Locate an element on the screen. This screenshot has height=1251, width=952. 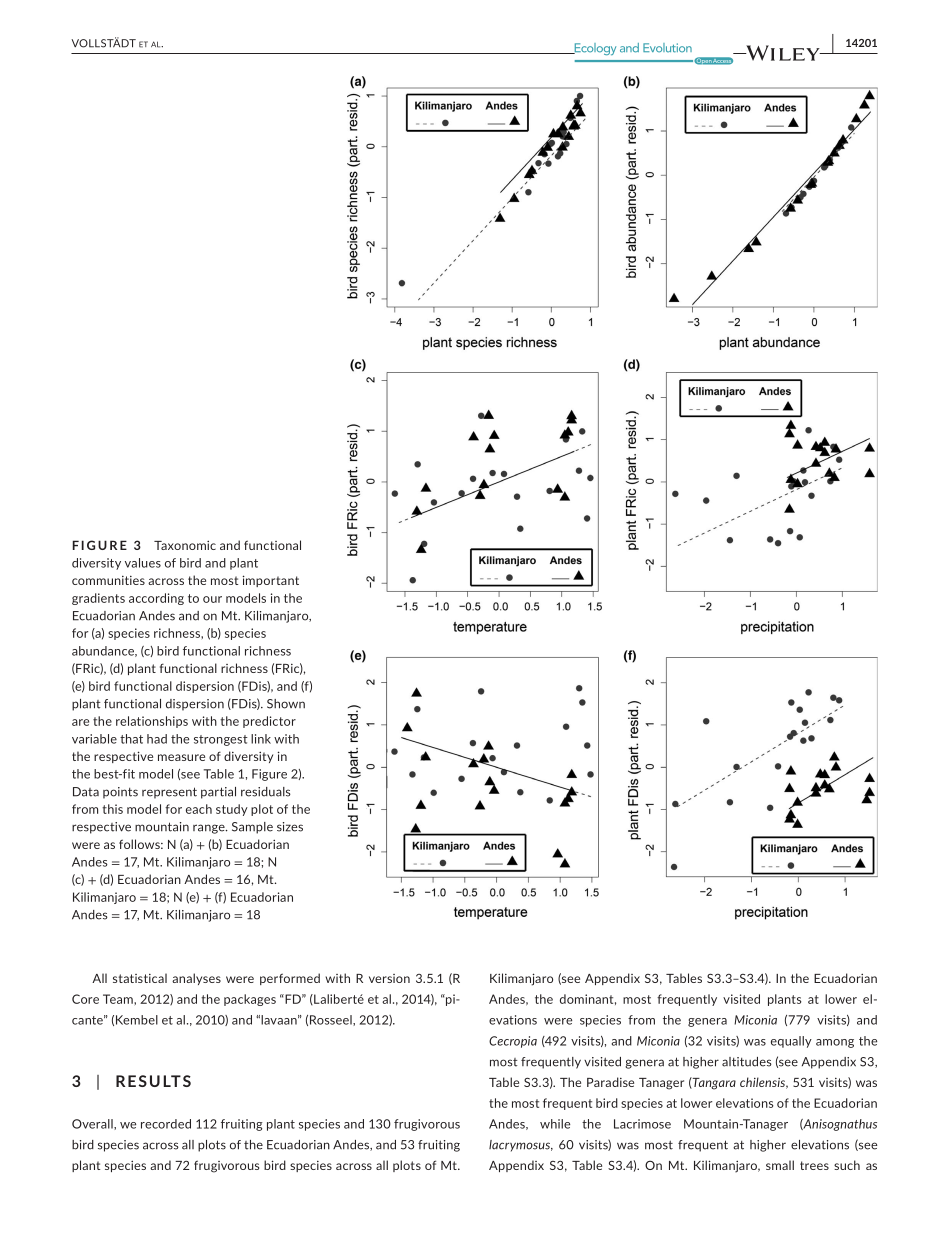
our is located at coordinates (212, 599).
